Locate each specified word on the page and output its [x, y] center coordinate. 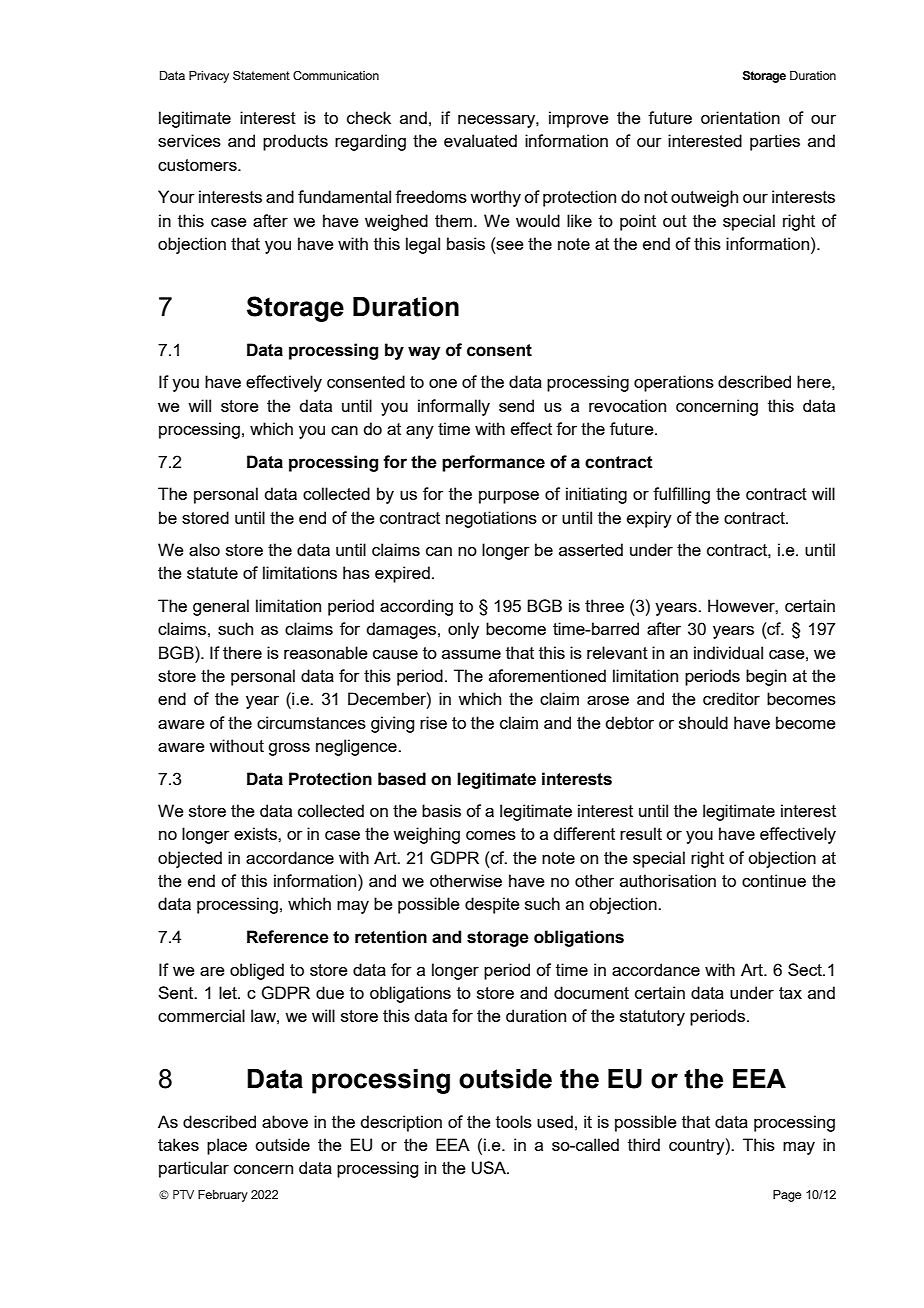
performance [493, 463]
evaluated [480, 140]
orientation [740, 117]
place [227, 1146]
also [204, 549]
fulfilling [681, 495]
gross [289, 749]
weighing [426, 835]
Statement [261, 75]
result [641, 833]
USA [490, 1168]
